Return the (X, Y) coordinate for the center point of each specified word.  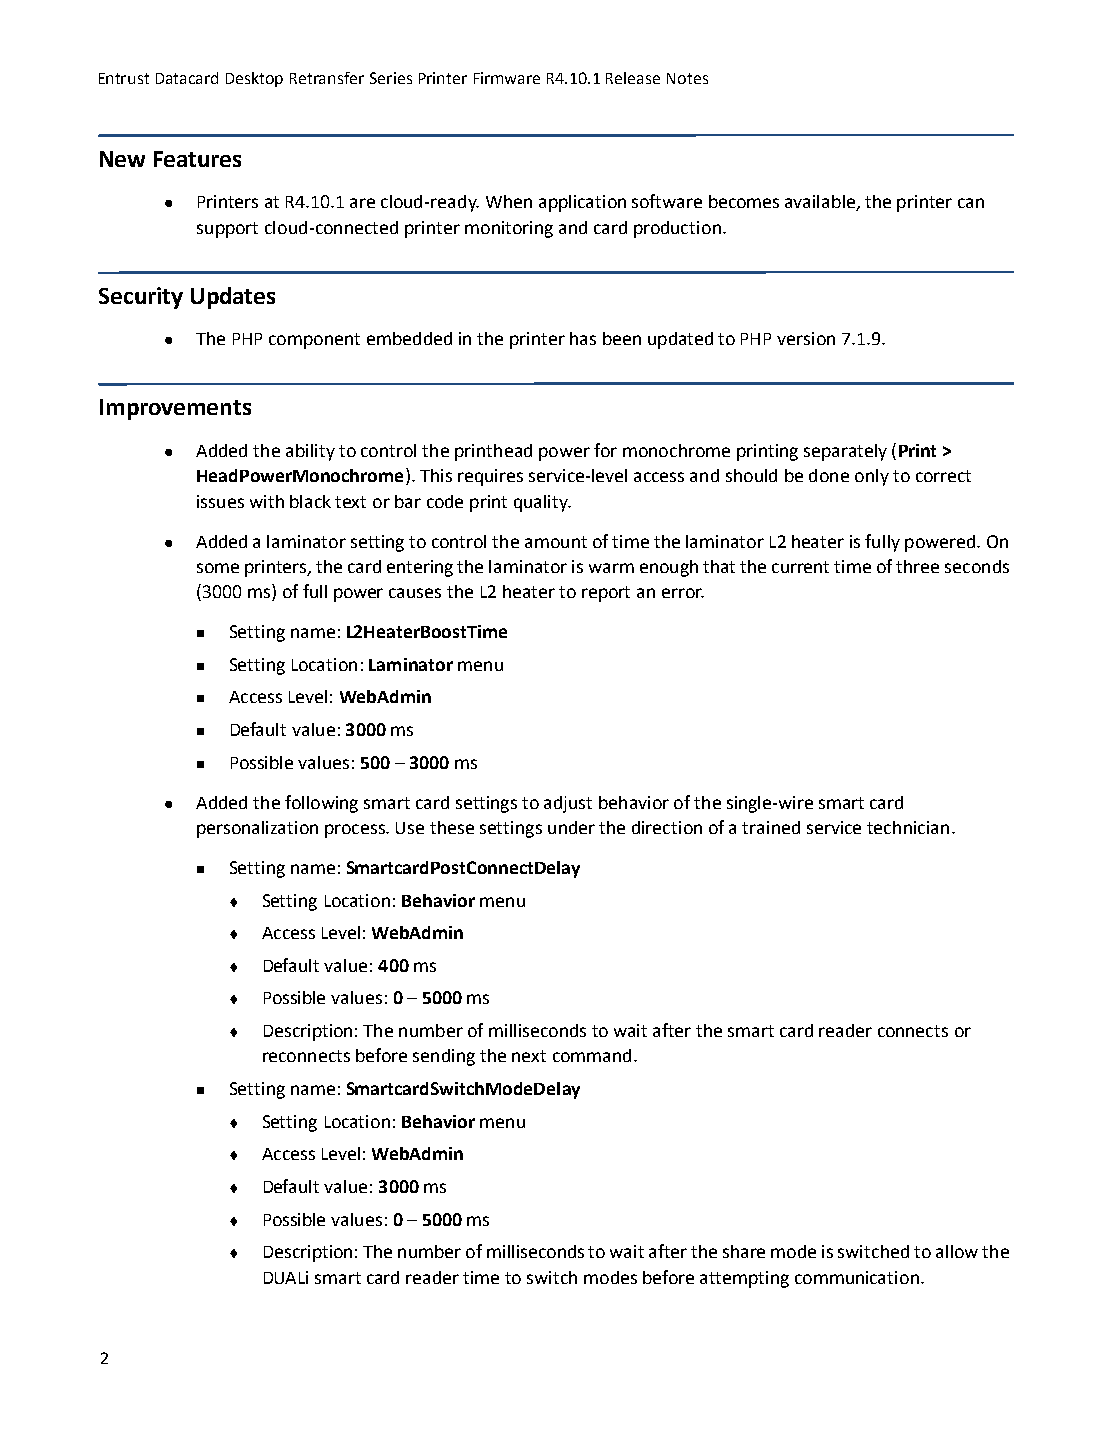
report (606, 594)
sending (444, 1057)
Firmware (507, 78)
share (744, 1251)
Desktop (254, 79)
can (971, 203)
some (218, 568)
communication (857, 1277)
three (917, 566)
